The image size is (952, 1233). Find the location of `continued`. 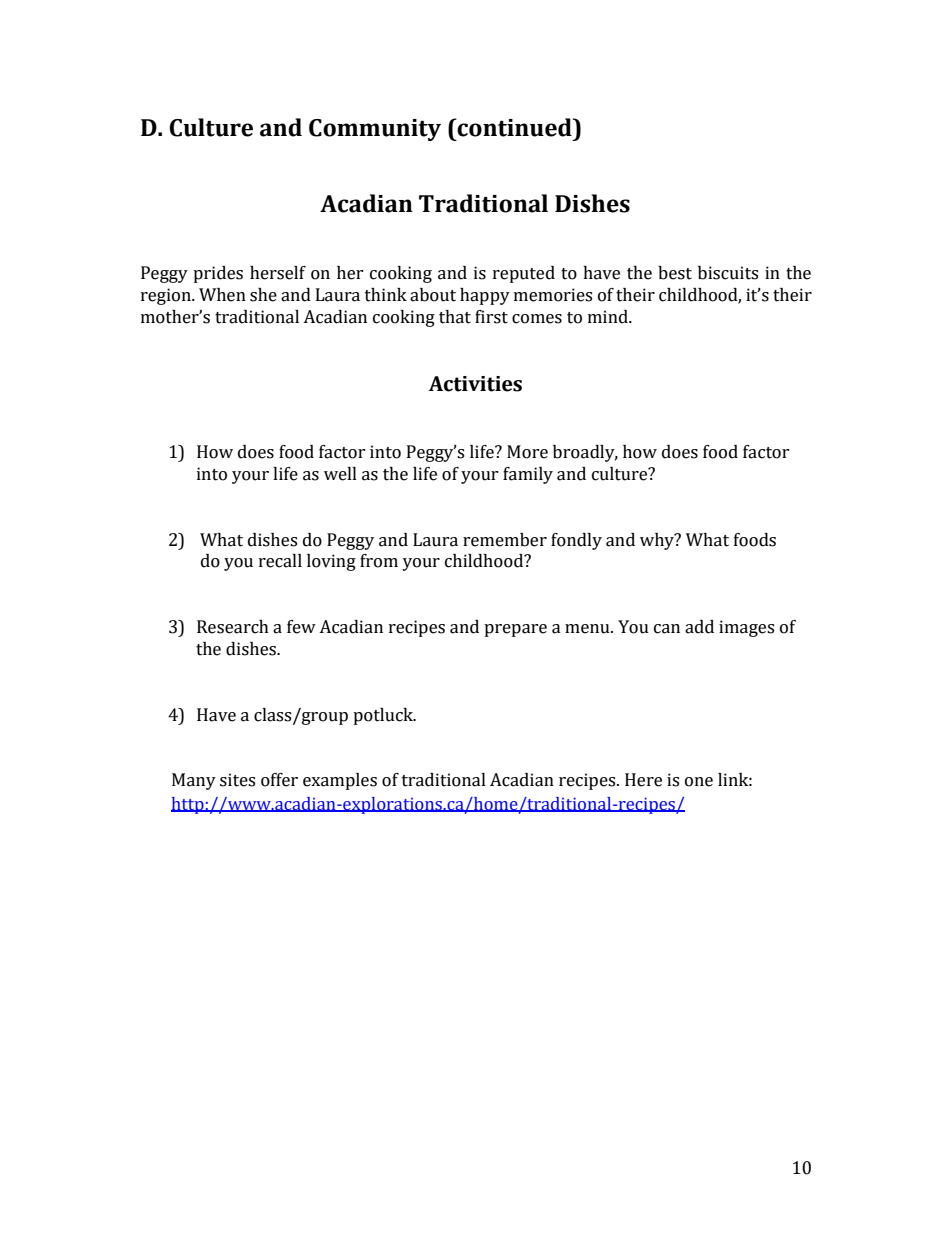

continued is located at coordinates (515, 127).
